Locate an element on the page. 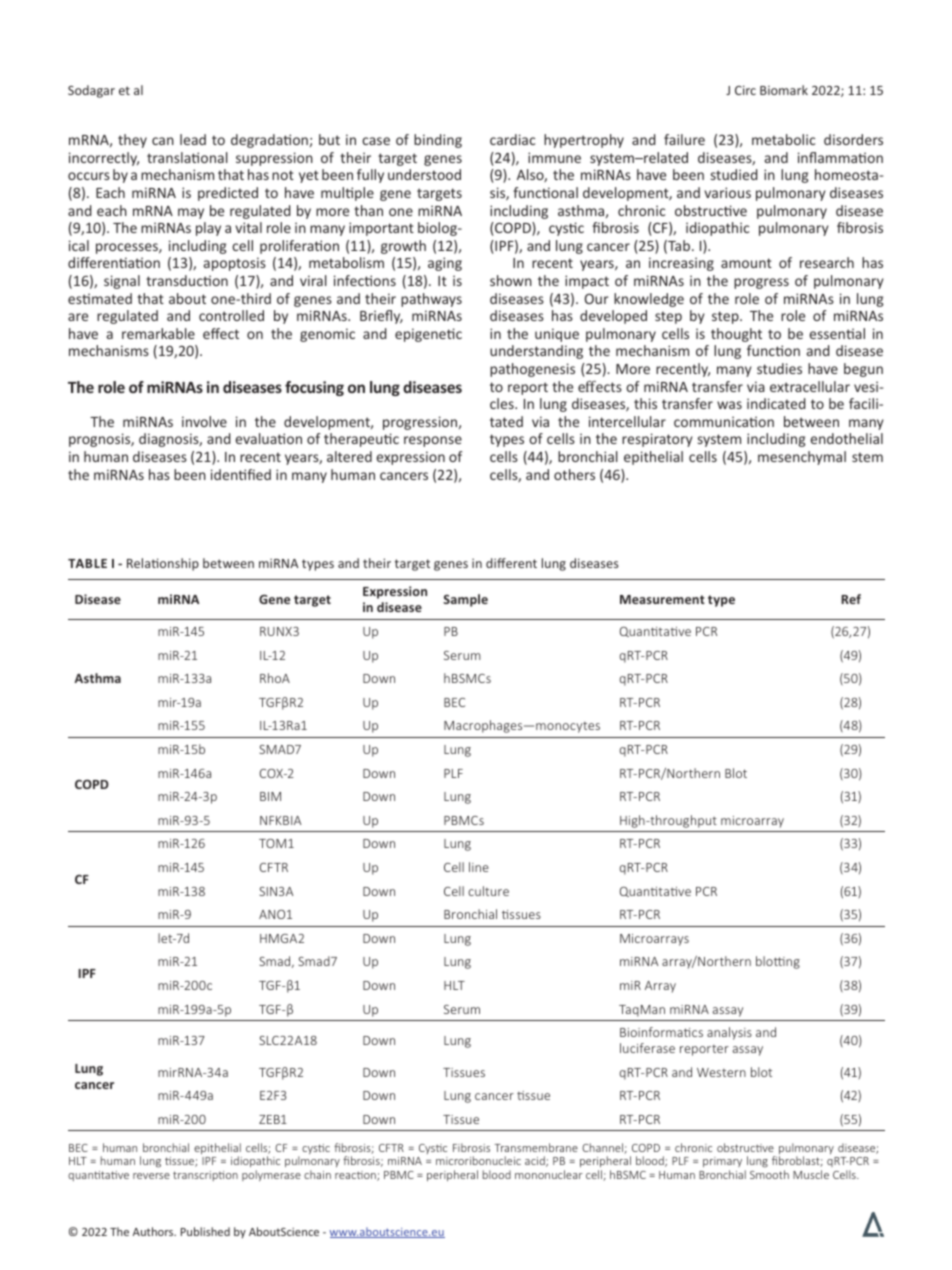  reverse is located at coordinates (151, 1176).
